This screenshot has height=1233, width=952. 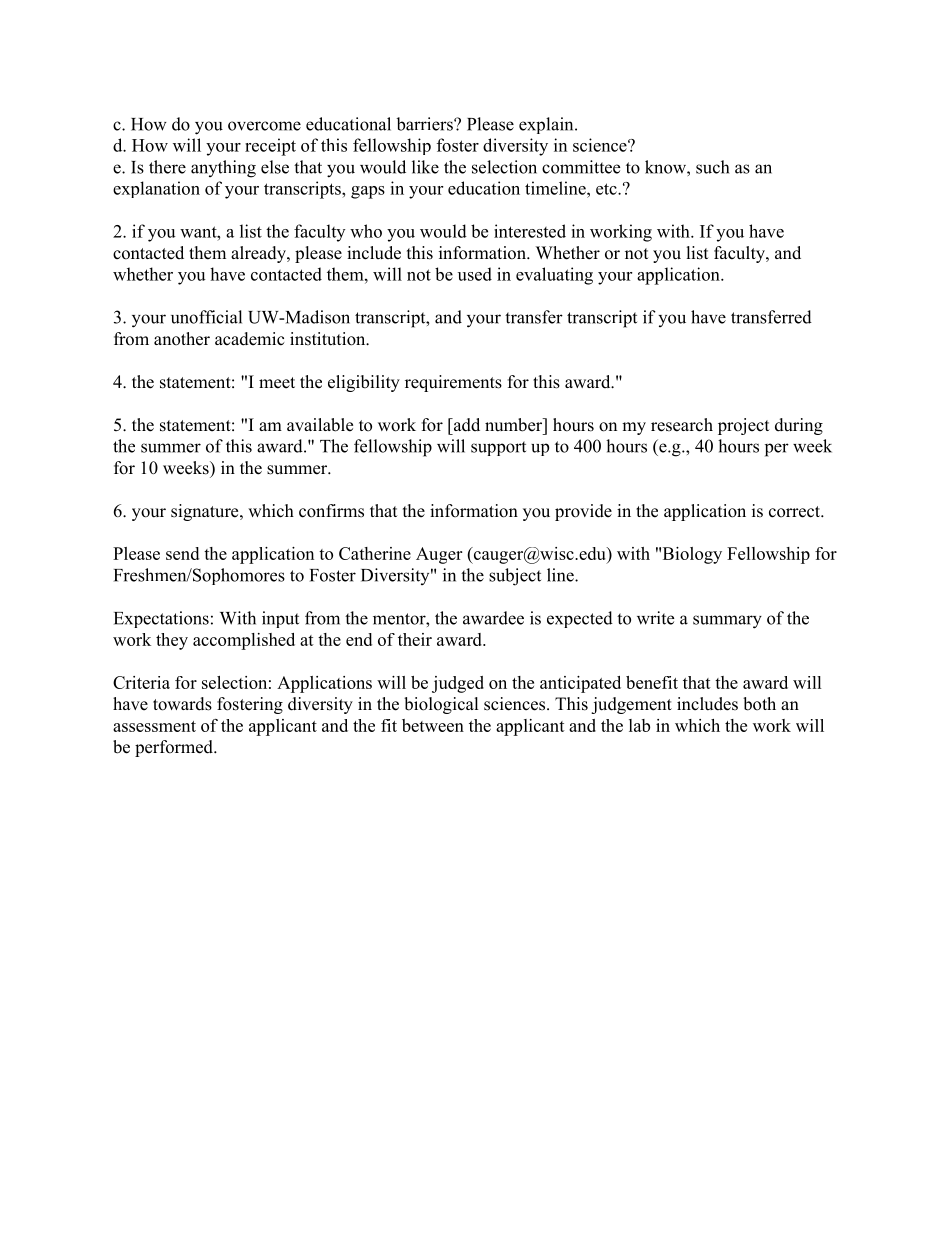 I want to click on research, so click(x=682, y=425).
